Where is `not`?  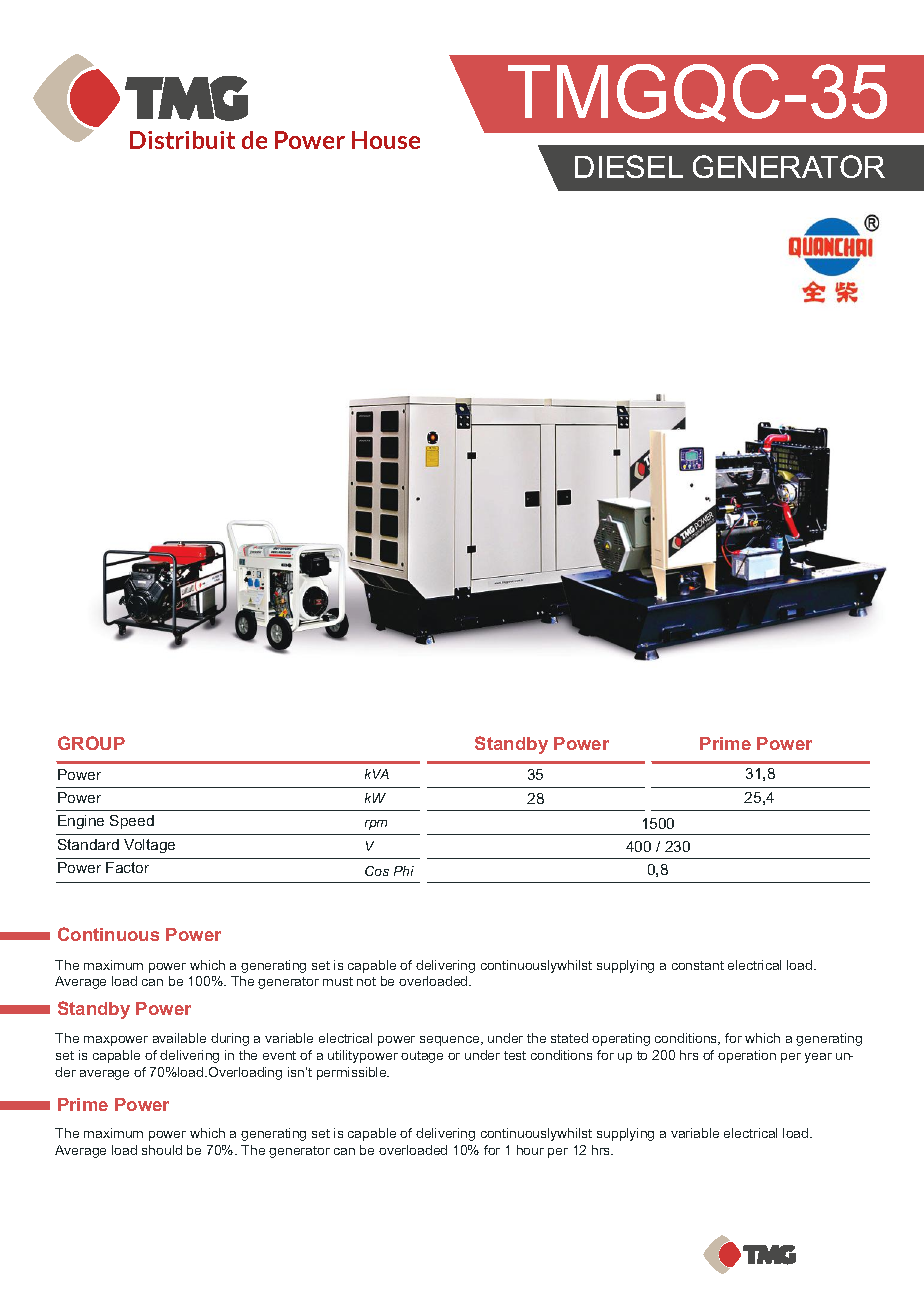
not is located at coordinates (366, 981).
